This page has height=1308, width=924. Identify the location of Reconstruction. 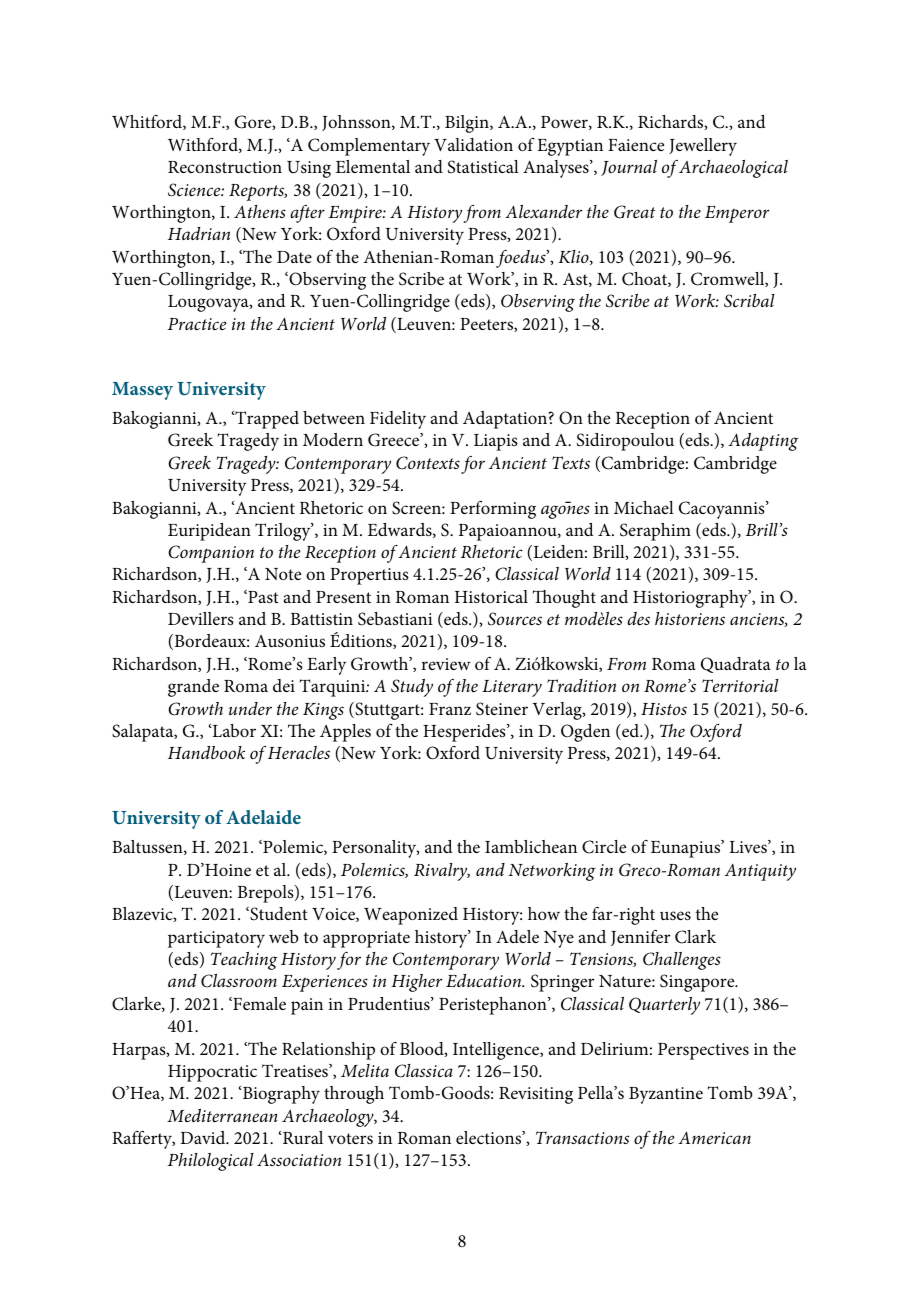
(225, 167).
